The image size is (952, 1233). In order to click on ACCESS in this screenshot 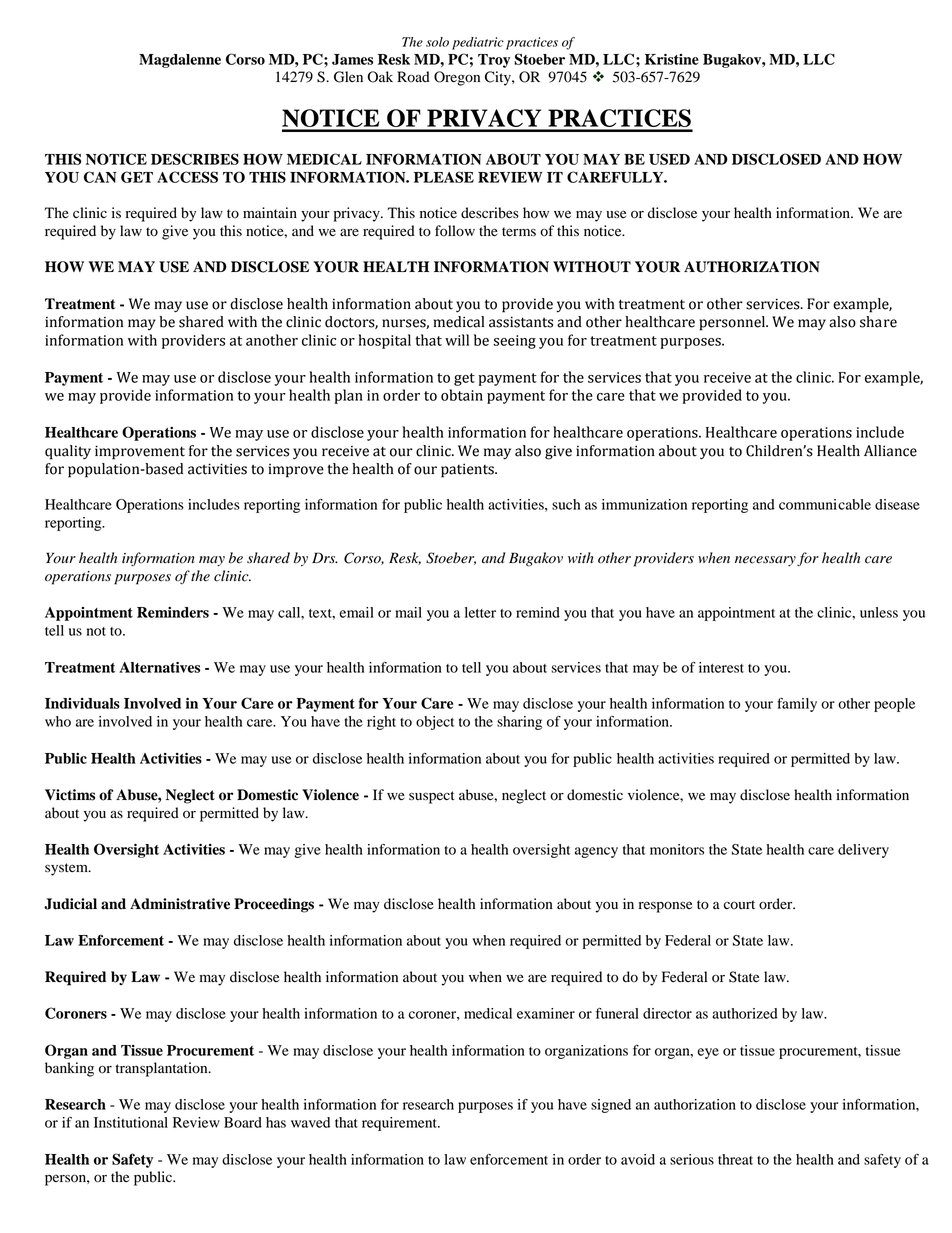, I will do `click(187, 177)`.
